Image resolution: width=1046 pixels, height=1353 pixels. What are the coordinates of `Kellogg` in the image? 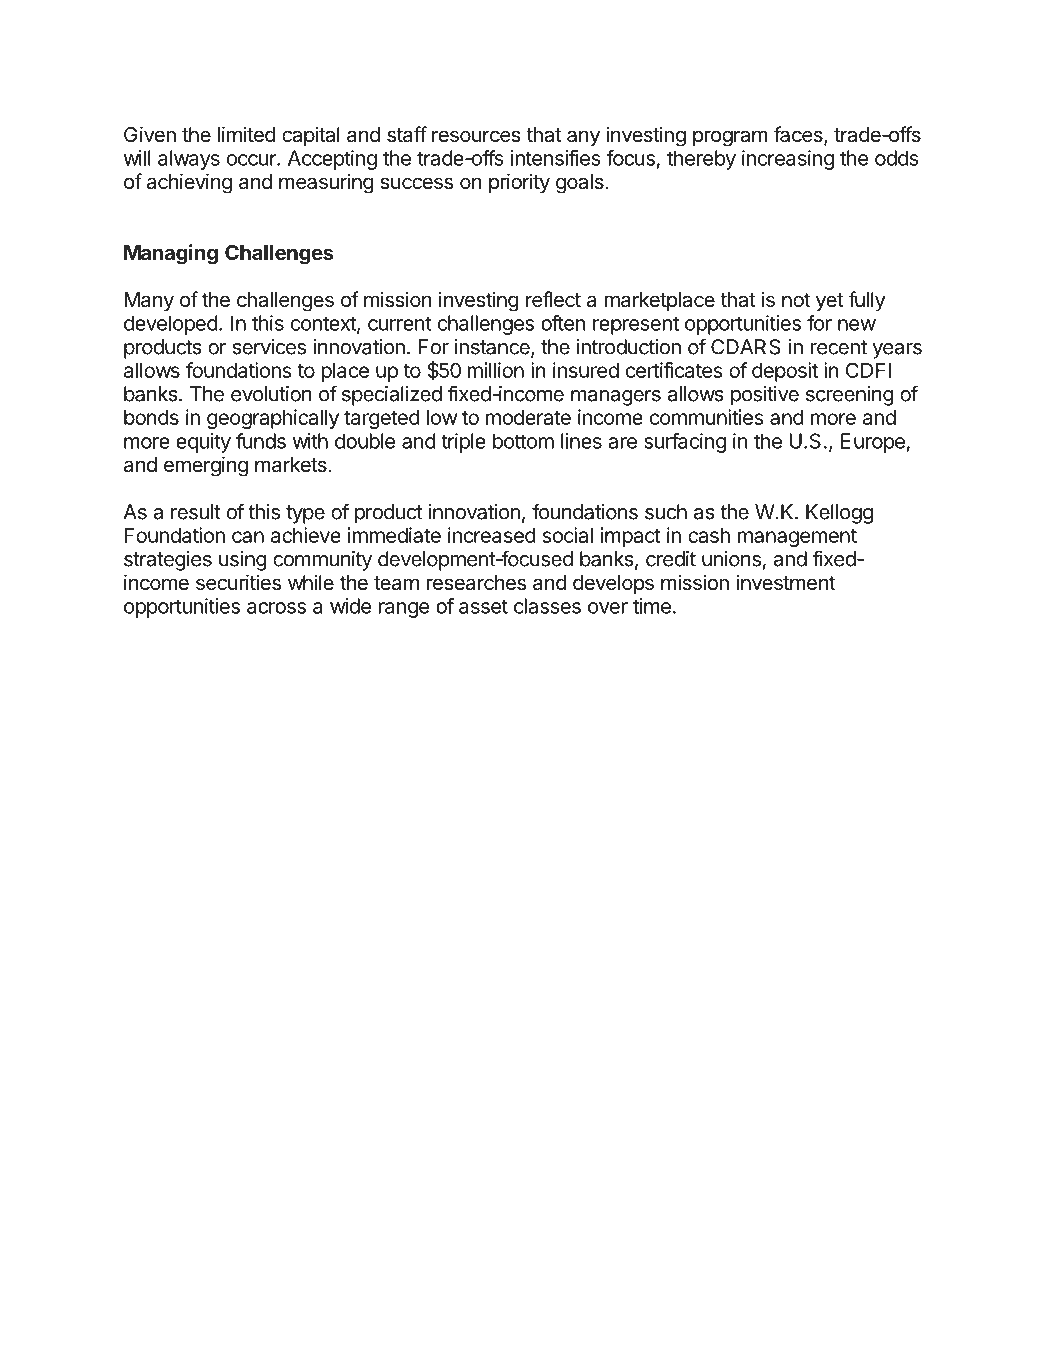 It's located at (839, 514).
